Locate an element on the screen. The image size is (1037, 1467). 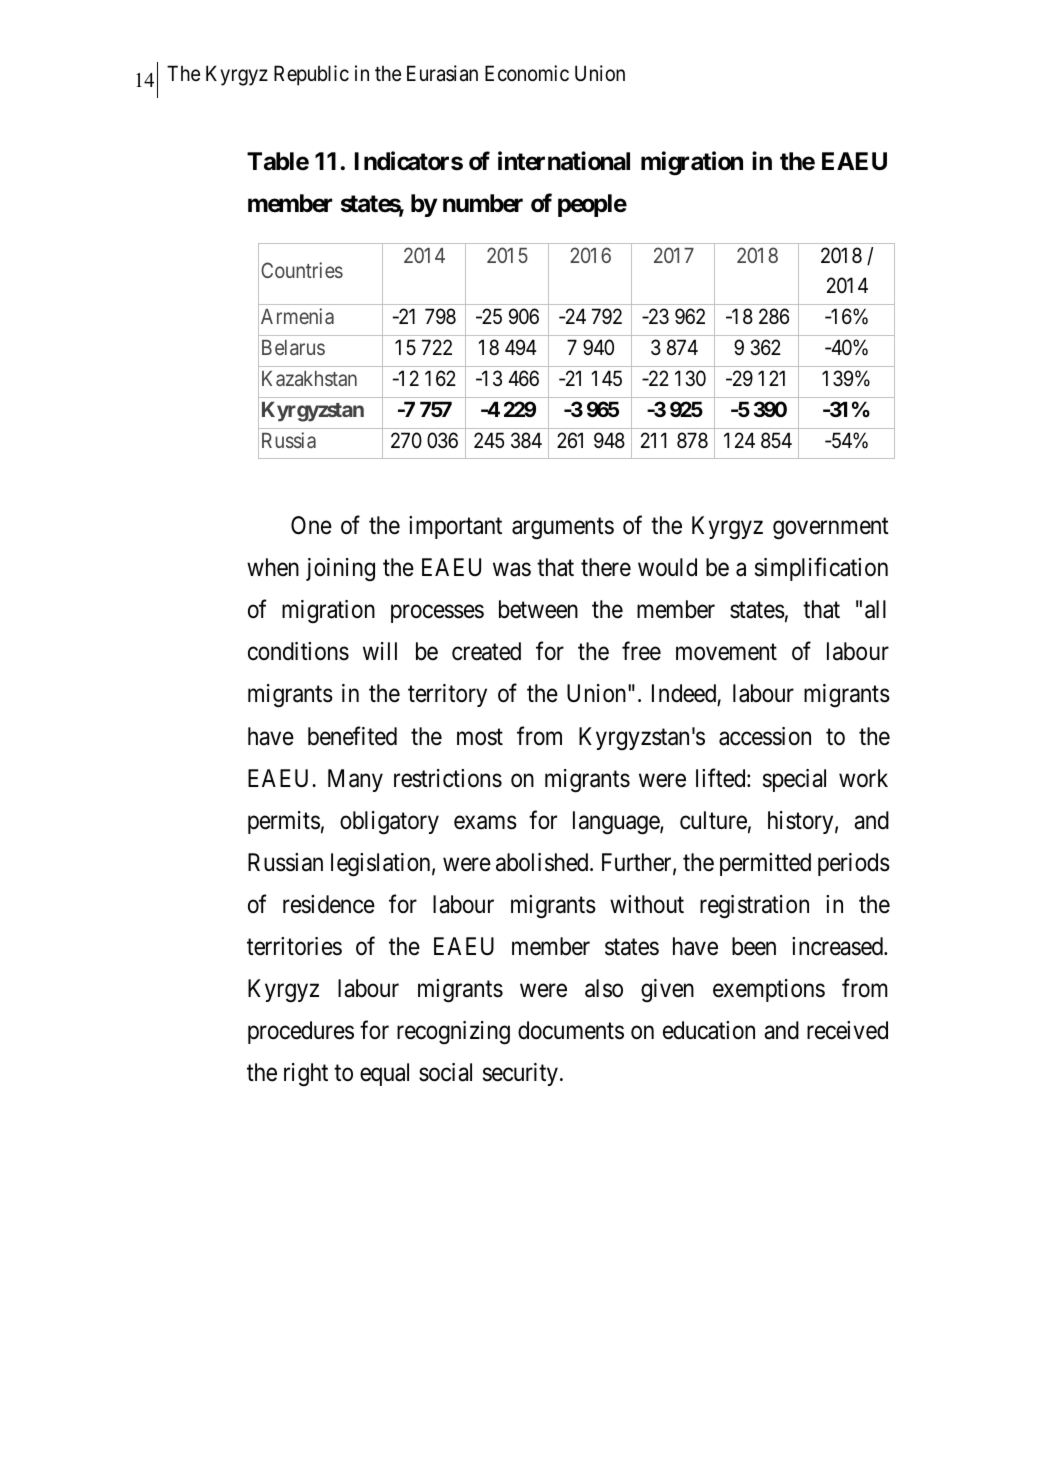
most is located at coordinates (480, 737).
